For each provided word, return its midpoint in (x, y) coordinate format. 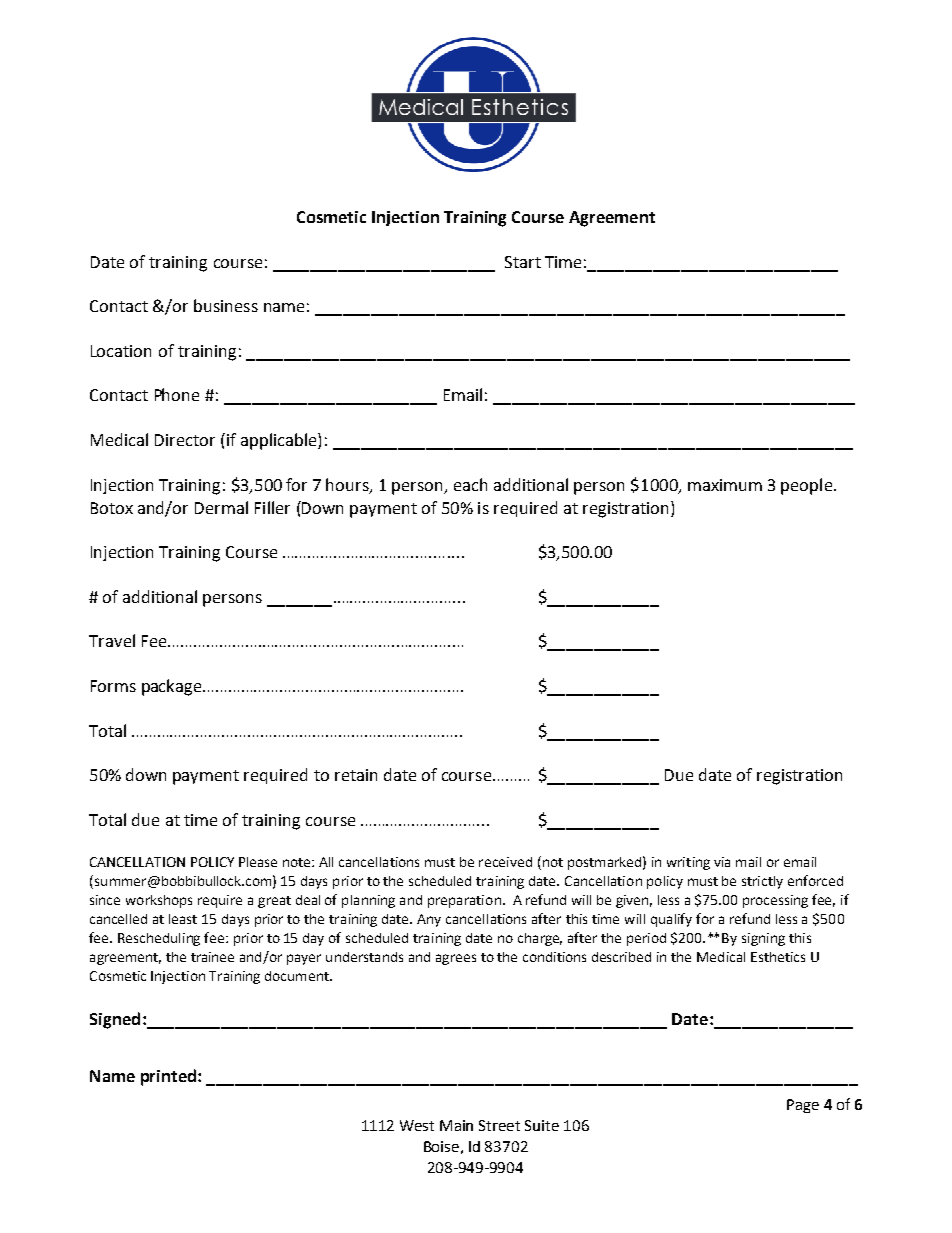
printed (168, 1077)
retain (356, 775)
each (470, 484)
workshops (159, 901)
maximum (725, 485)
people (806, 486)
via (722, 862)
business (226, 305)
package (173, 687)
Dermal (221, 507)
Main (456, 1125)
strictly (762, 882)
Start (523, 262)
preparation (464, 901)
